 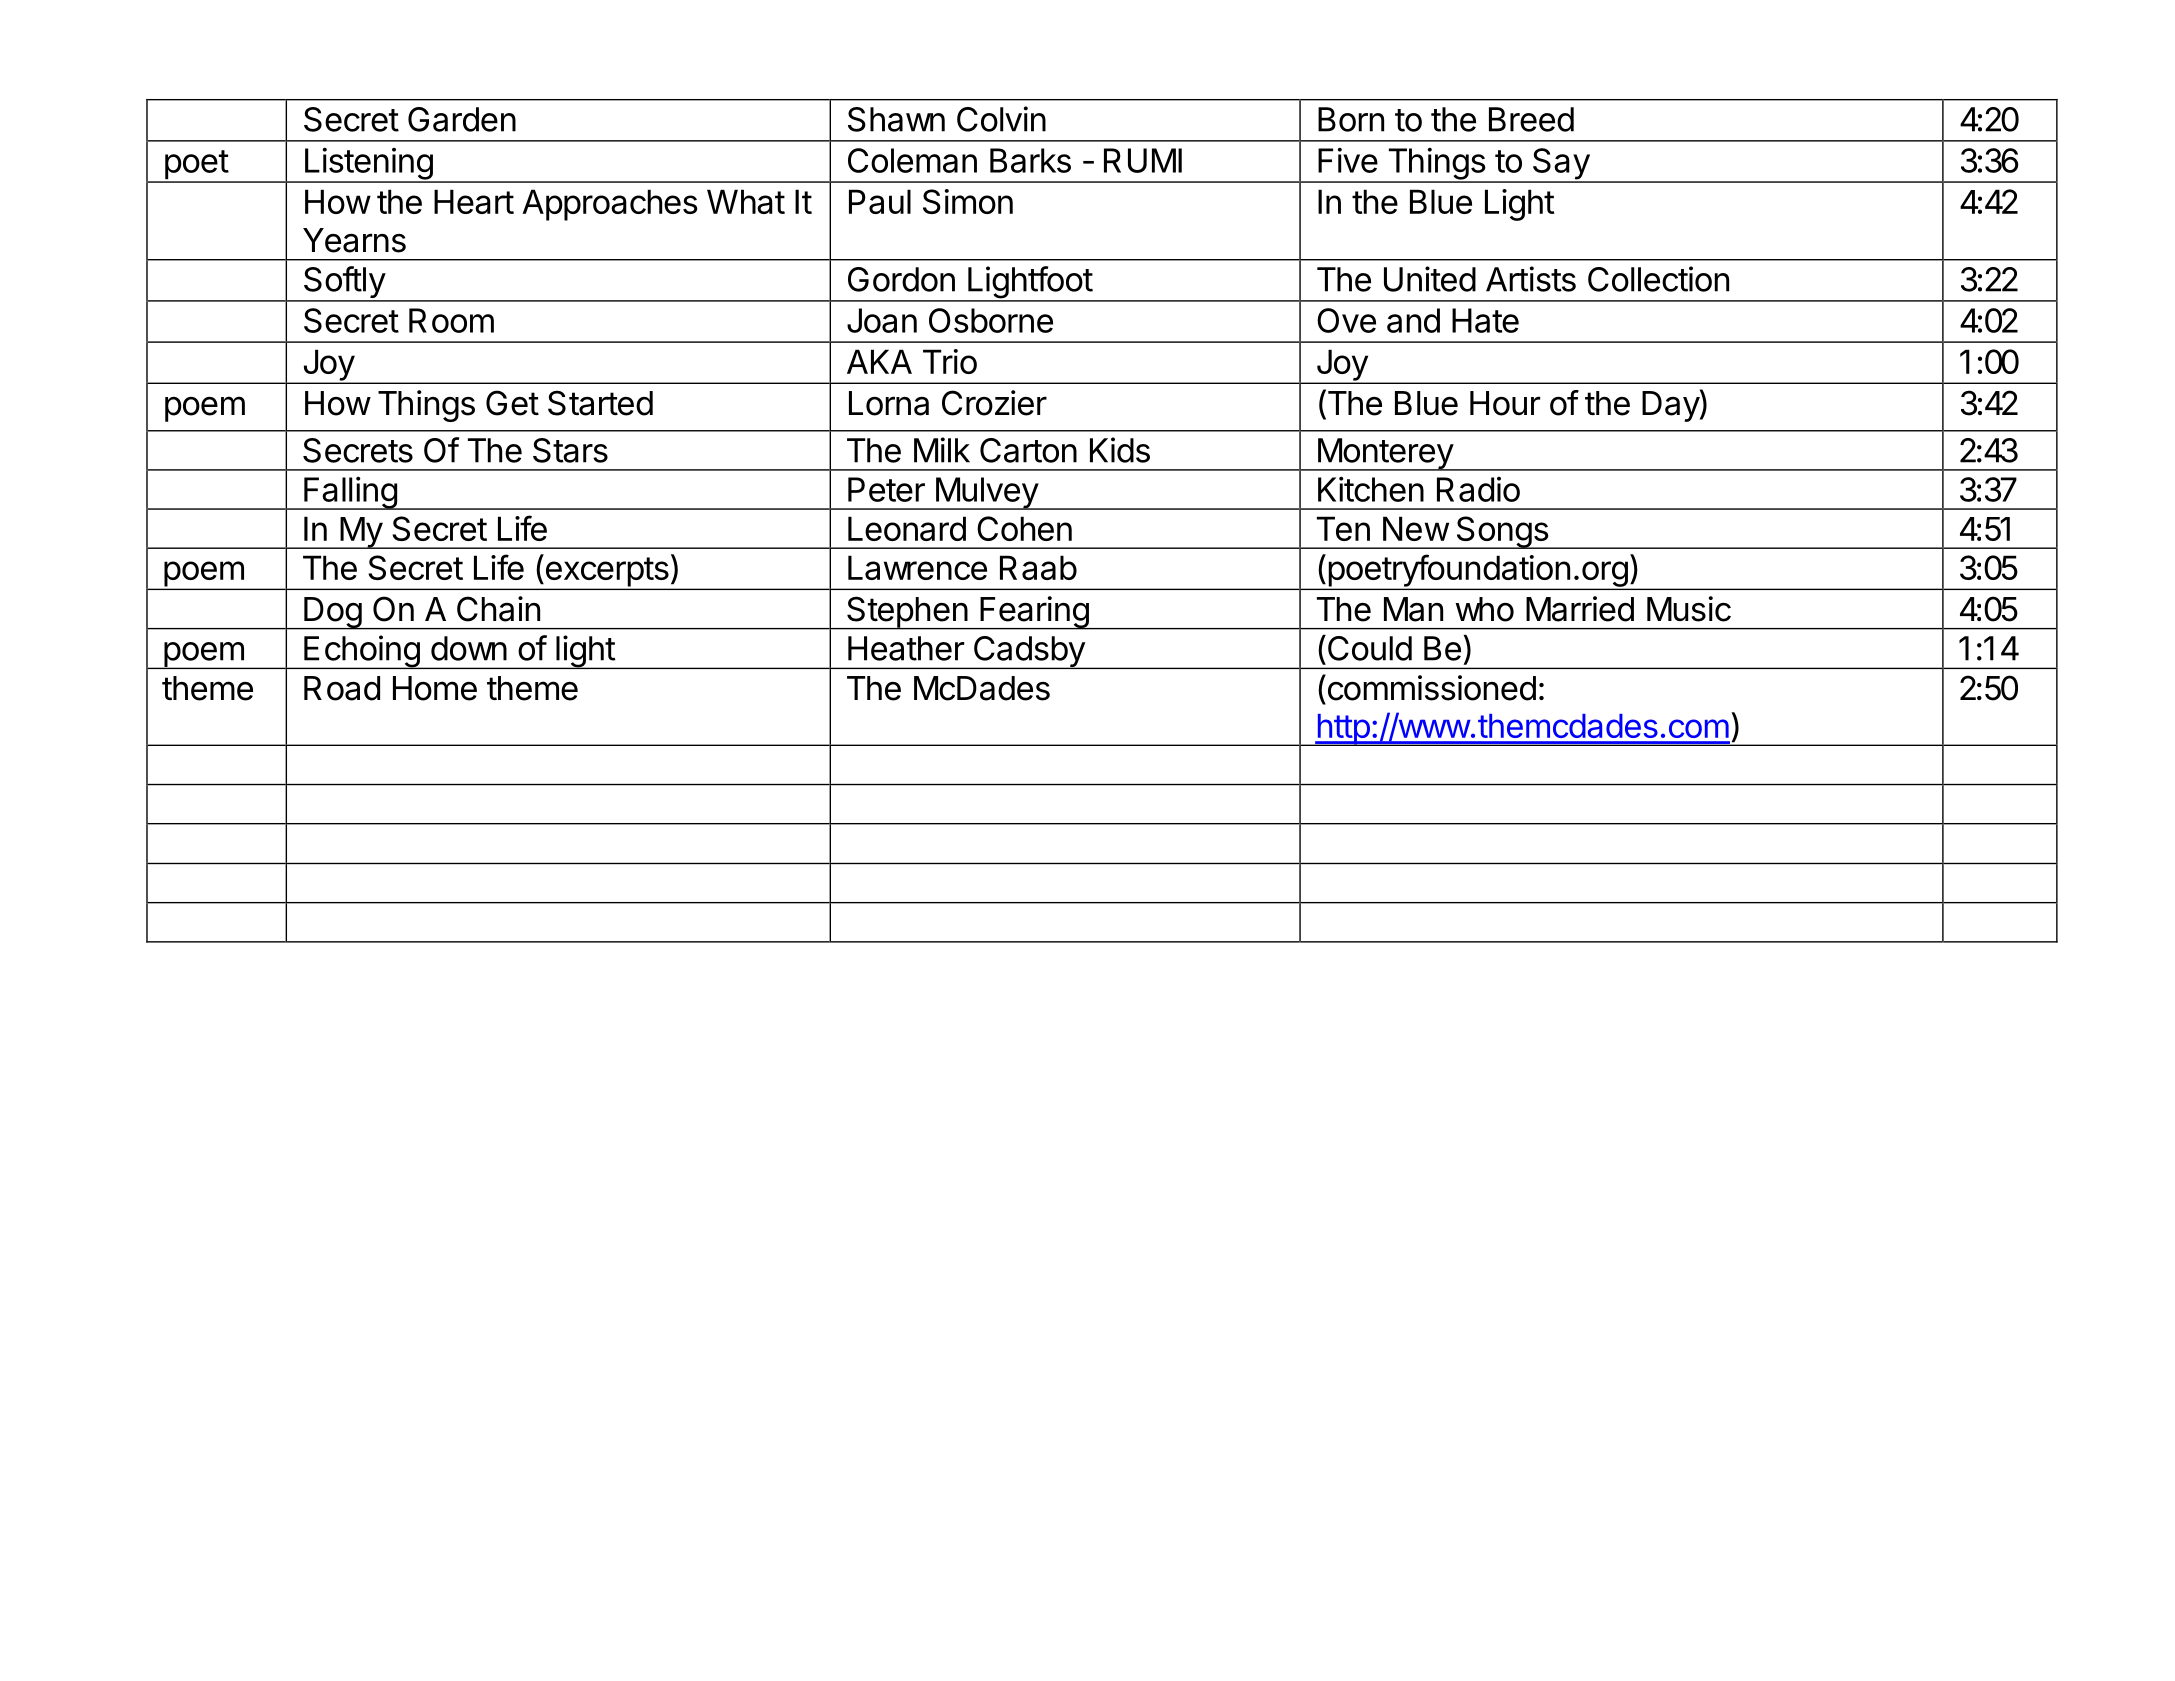 What do you see at coordinates (1001, 119) in the screenshot?
I see `Colvin` at bounding box center [1001, 119].
